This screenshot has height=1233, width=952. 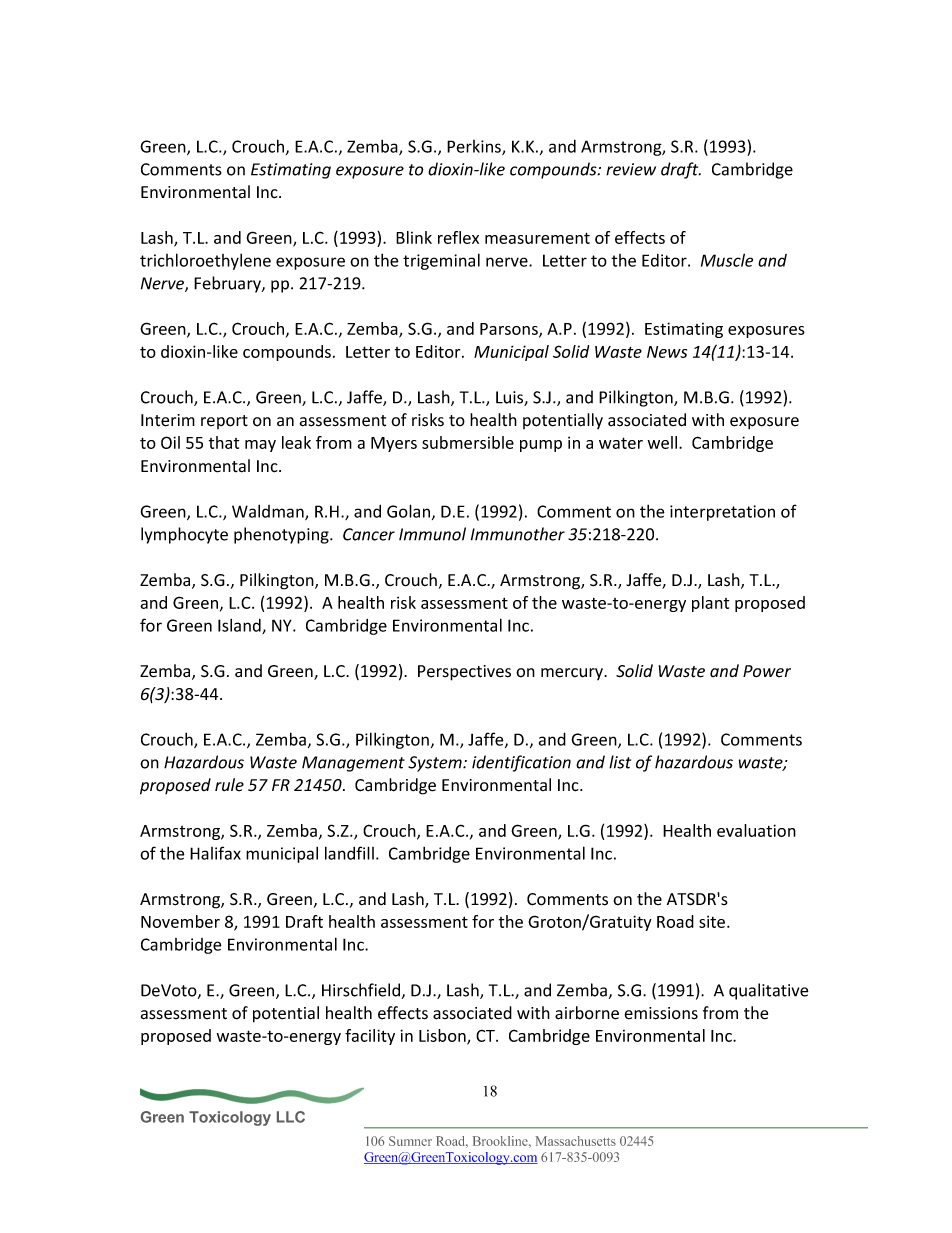 I want to click on trichloroethylene, so click(x=205, y=261).
